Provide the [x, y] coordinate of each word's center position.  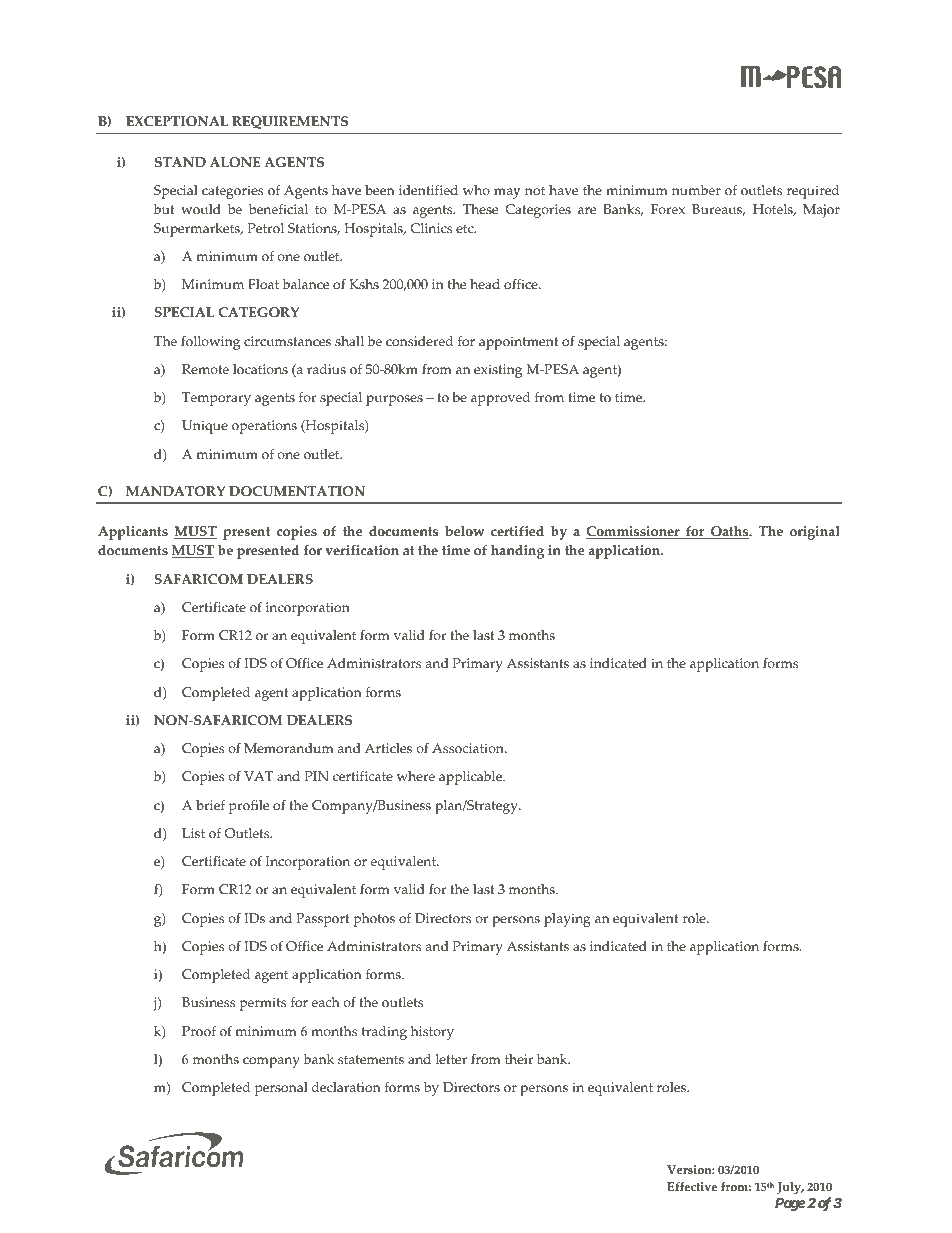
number [696, 190]
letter [451, 1059]
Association [469, 748]
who [476, 190]
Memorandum [289, 748]
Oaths [730, 532]
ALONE [235, 162]
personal [281, 1089]
